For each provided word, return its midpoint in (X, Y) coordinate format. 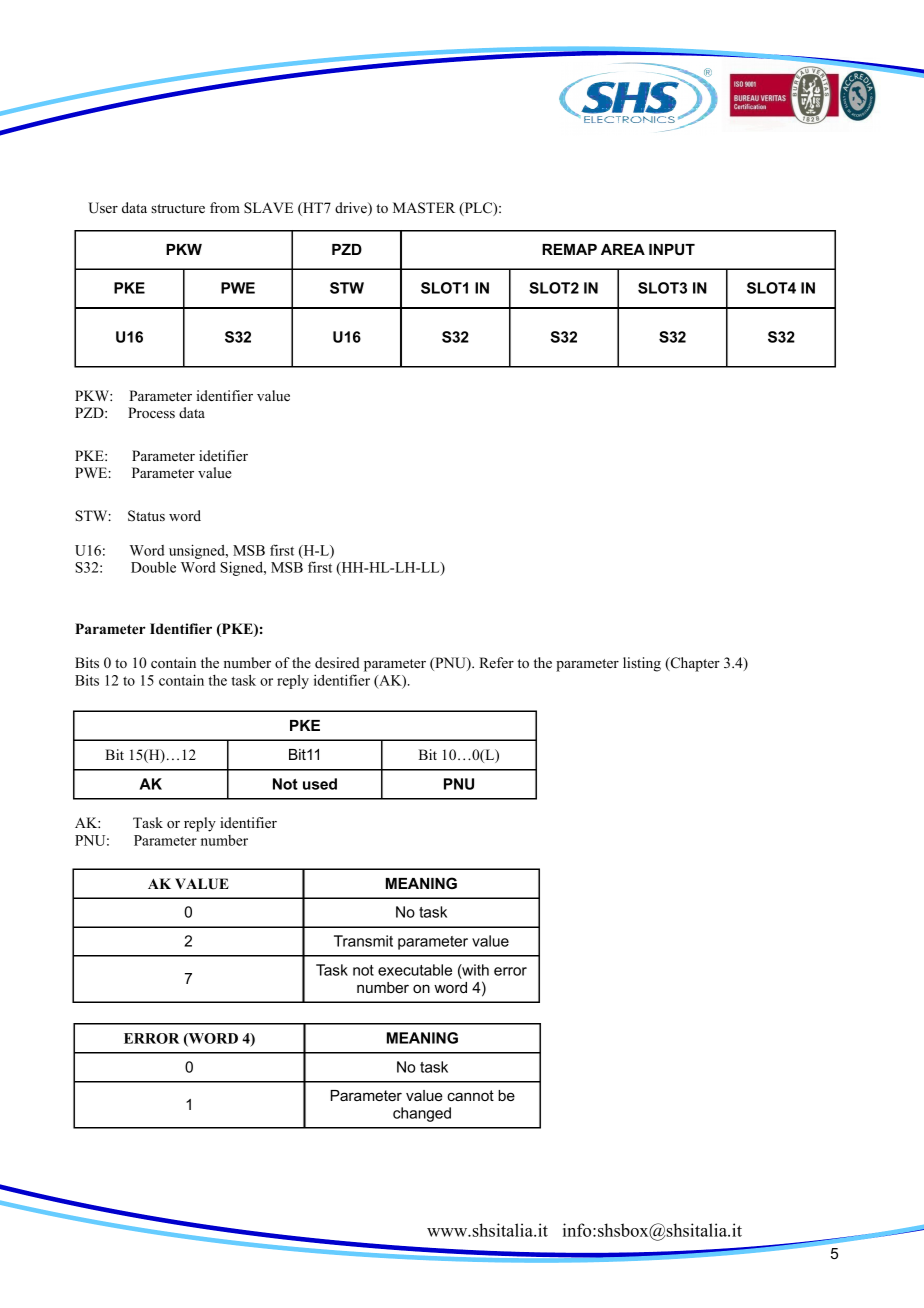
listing (642, 664)
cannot (470, 1095)
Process (151, 412)
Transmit (363, 941)
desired (337, 662)
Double (153, 567)
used (320, 784)
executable (415, 970)
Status (146, 516)
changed (422, 1114)
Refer (496, 662)
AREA (623, 249)
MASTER (424, 208)
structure (178, 208)
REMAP (569, 249)
